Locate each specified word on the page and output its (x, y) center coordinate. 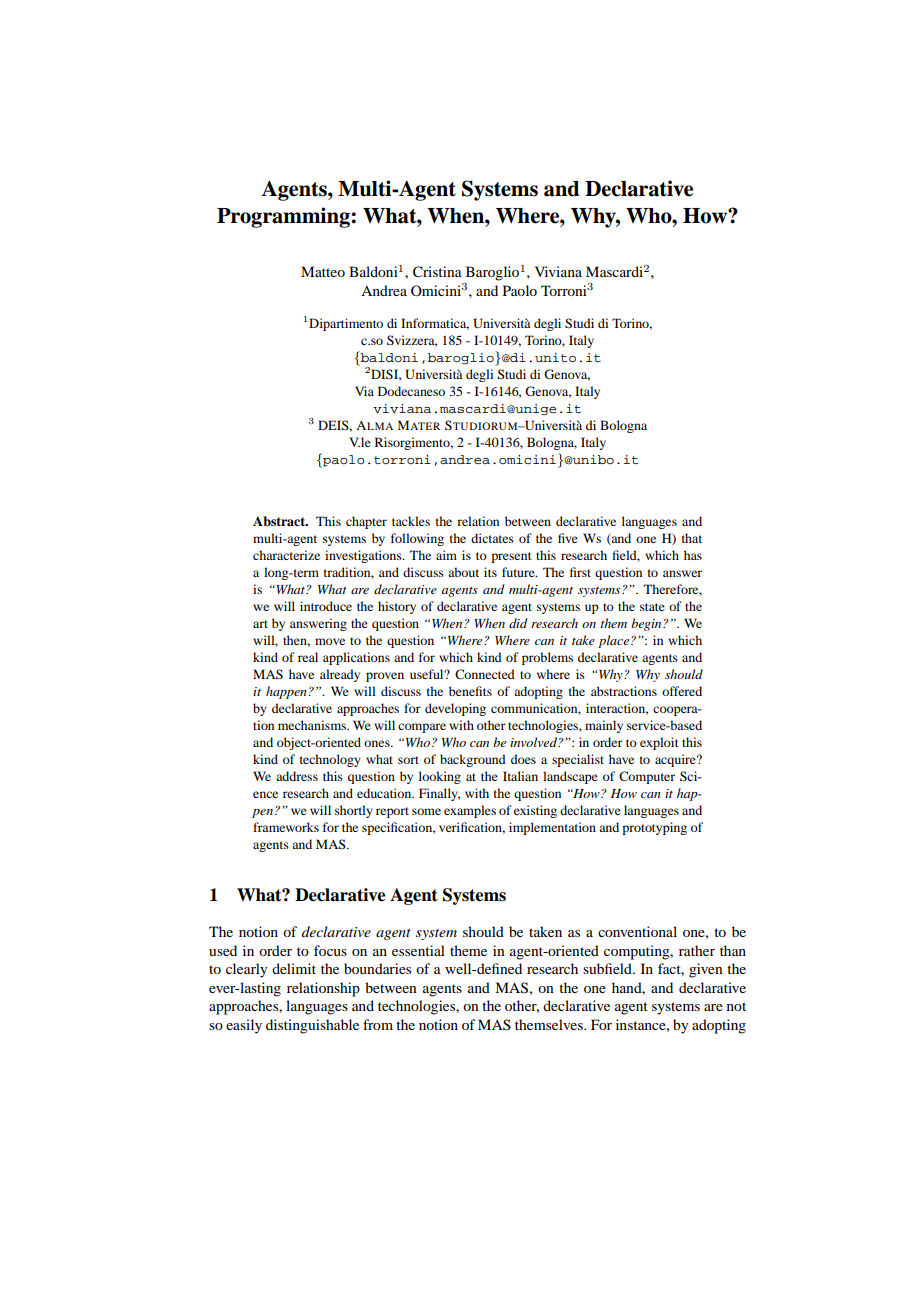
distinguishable (312, 1026)
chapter (366, 522)
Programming (284, 217)
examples (470, 811)
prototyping (654, 828)
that (692, 538)
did (518, 623)
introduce (326, 606)
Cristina (437, 272)
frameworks (286, 827)
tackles (411, 521)
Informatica (435, 324)
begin (647, 624)
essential (418, 950)
